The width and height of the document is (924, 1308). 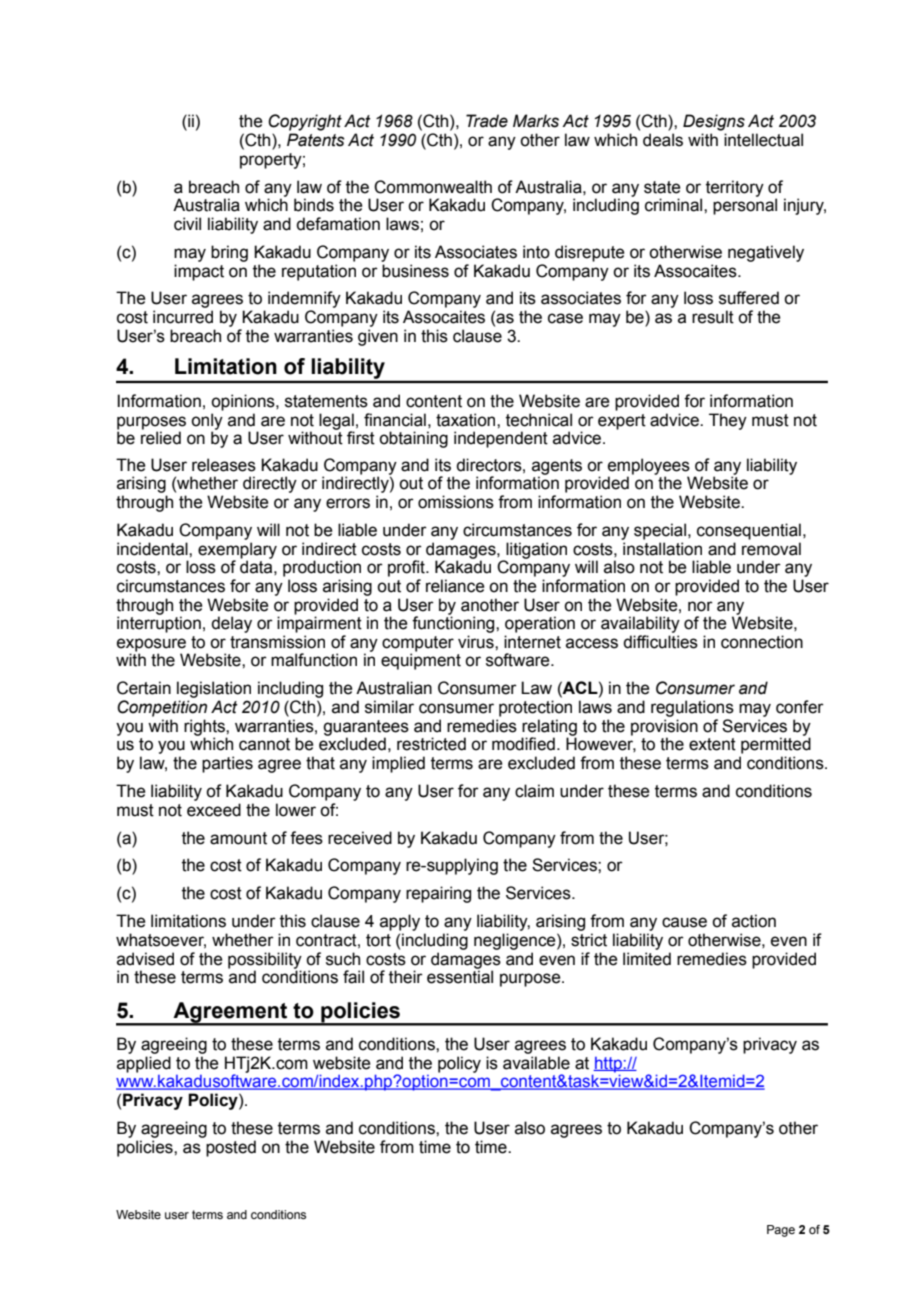 I want to click on Page, so click(x=781, y=1231).
